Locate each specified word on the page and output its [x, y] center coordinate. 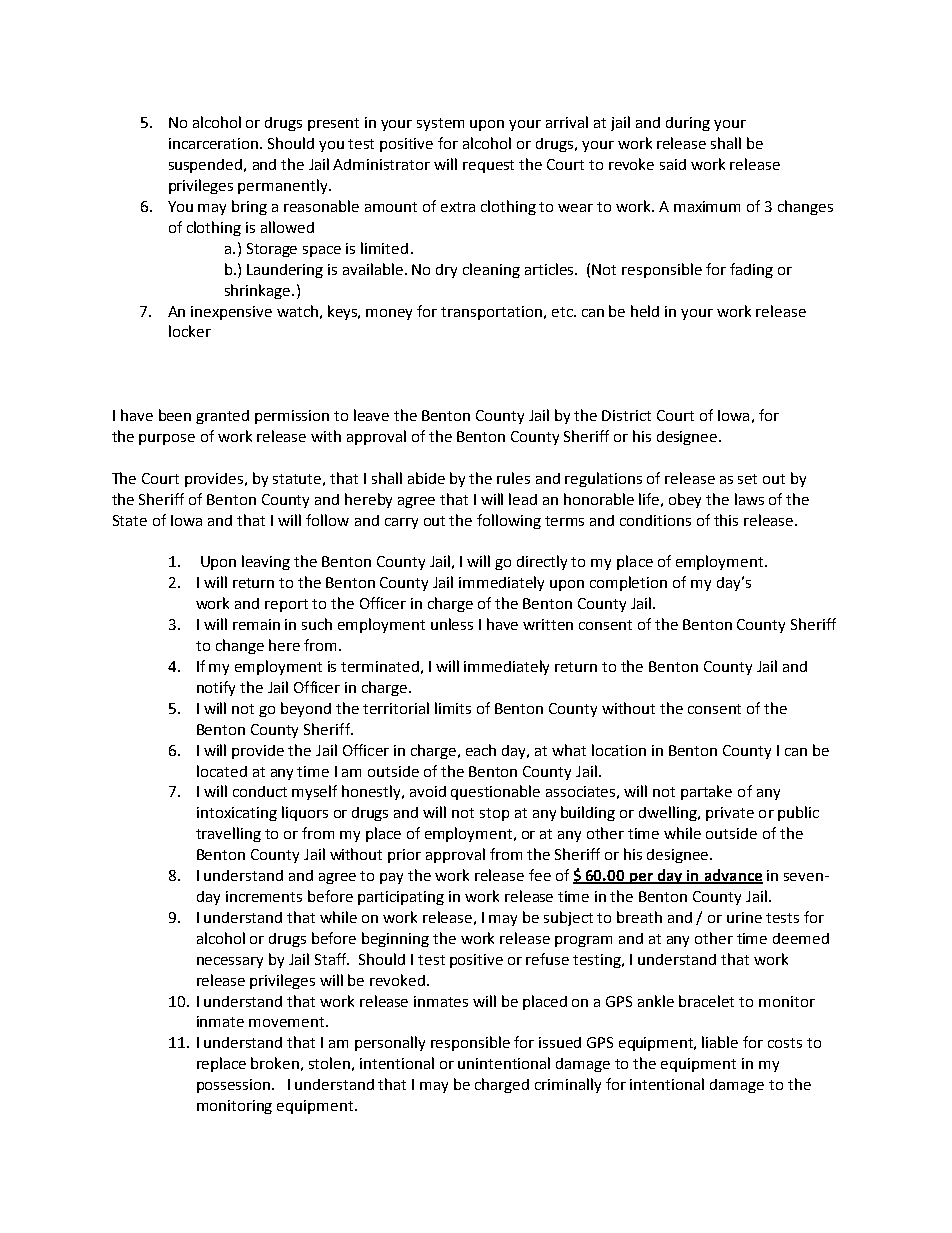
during [688, 124]
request [488, 166]
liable [720, 1042]
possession [235, 1086]
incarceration [215, 143]
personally [390, 1043]
